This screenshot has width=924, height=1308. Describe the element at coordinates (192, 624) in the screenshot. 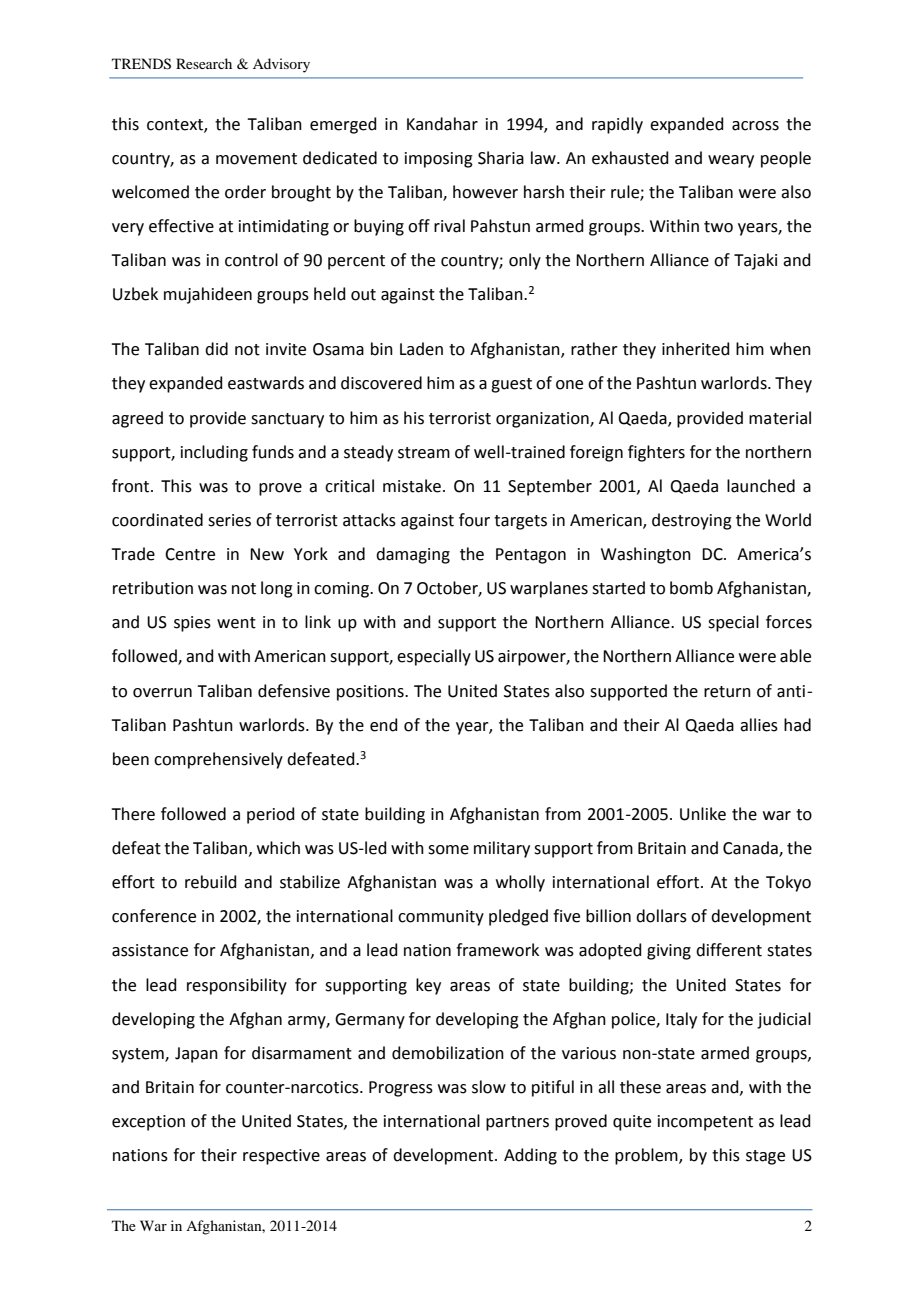

I see `spies` at that location.
